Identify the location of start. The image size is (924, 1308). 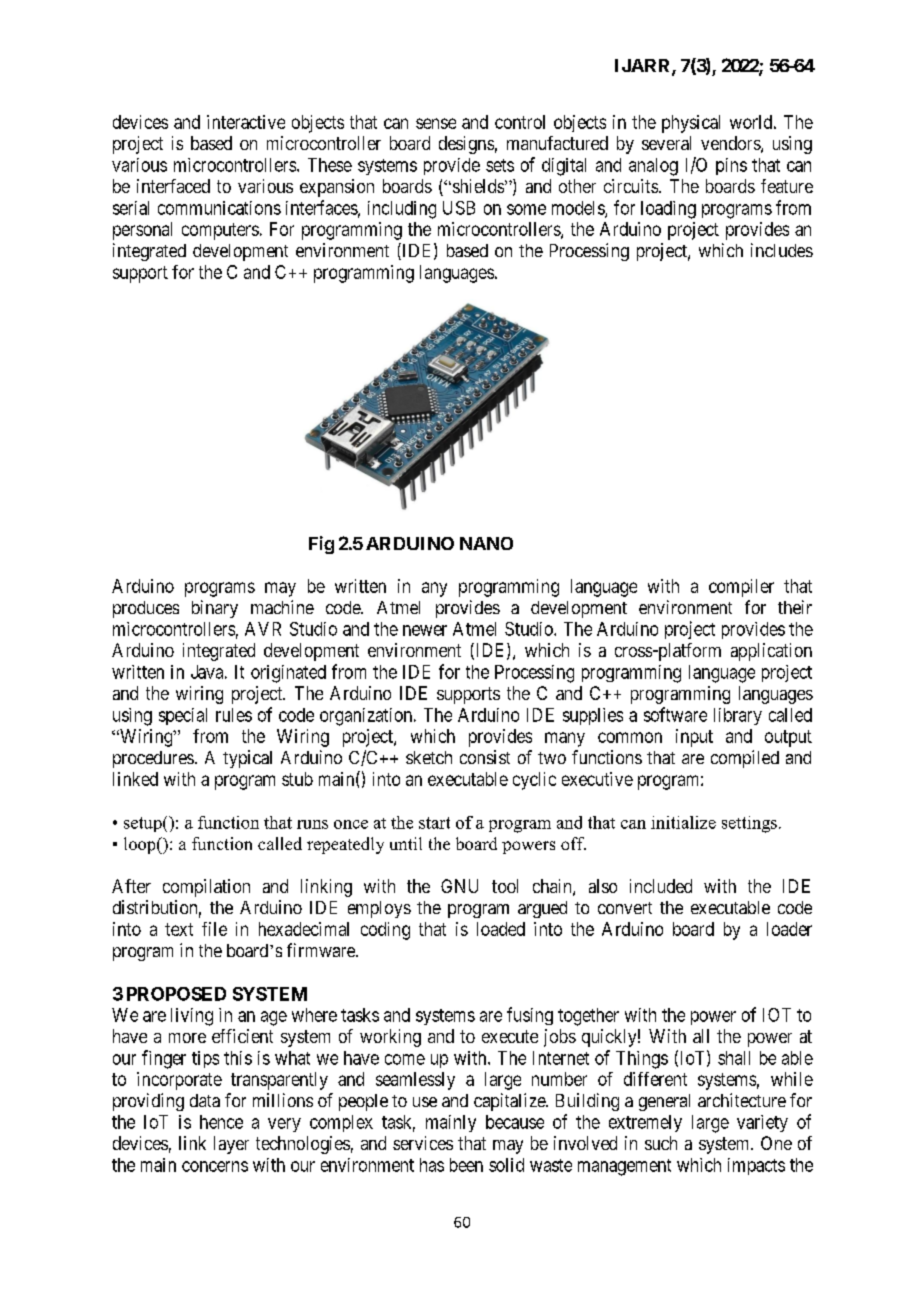
(434, 823).
